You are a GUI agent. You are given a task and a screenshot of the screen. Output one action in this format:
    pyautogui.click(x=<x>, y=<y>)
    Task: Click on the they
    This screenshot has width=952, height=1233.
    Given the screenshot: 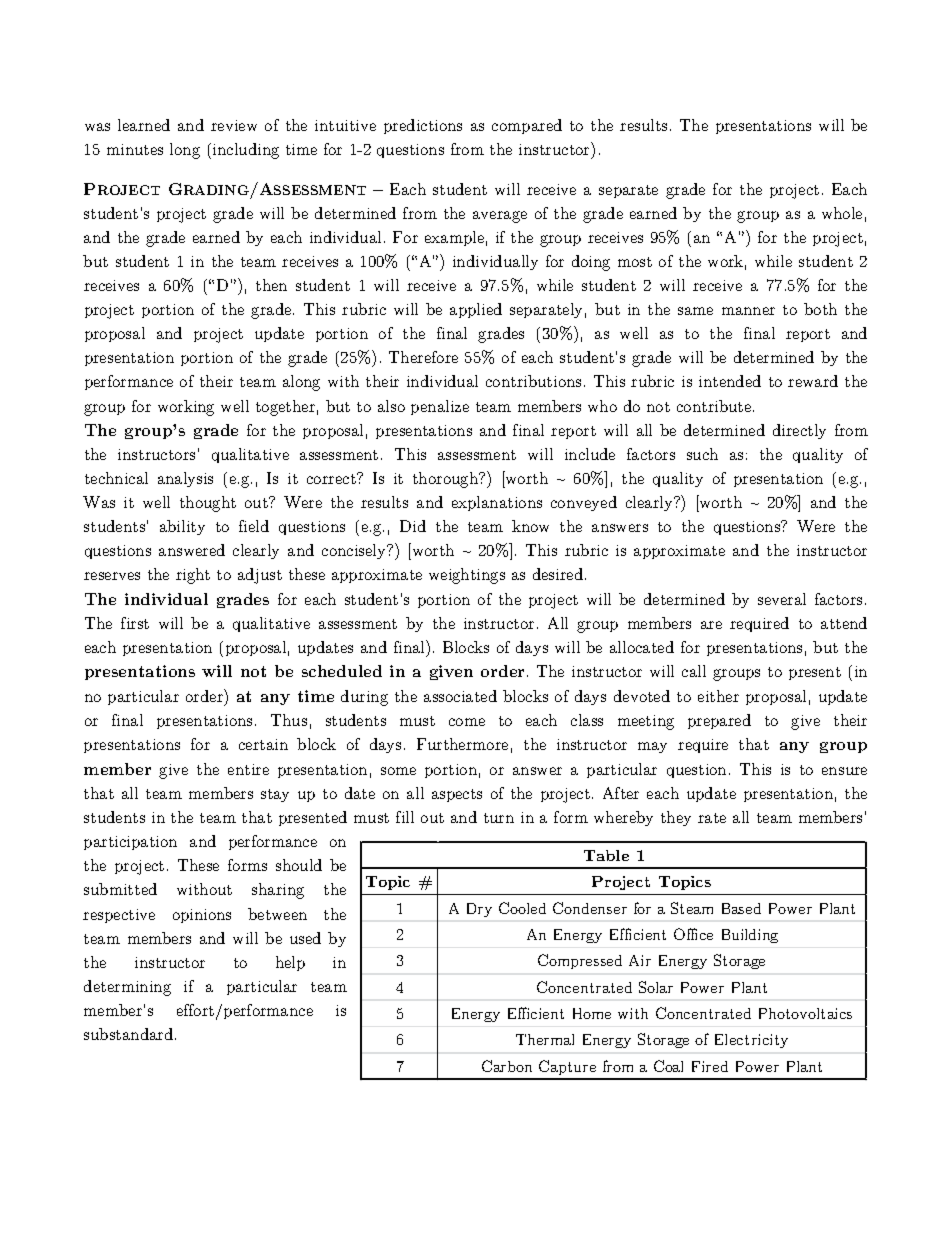 What is the action you would take?
    pyautogui.click(x=676, y=818)
